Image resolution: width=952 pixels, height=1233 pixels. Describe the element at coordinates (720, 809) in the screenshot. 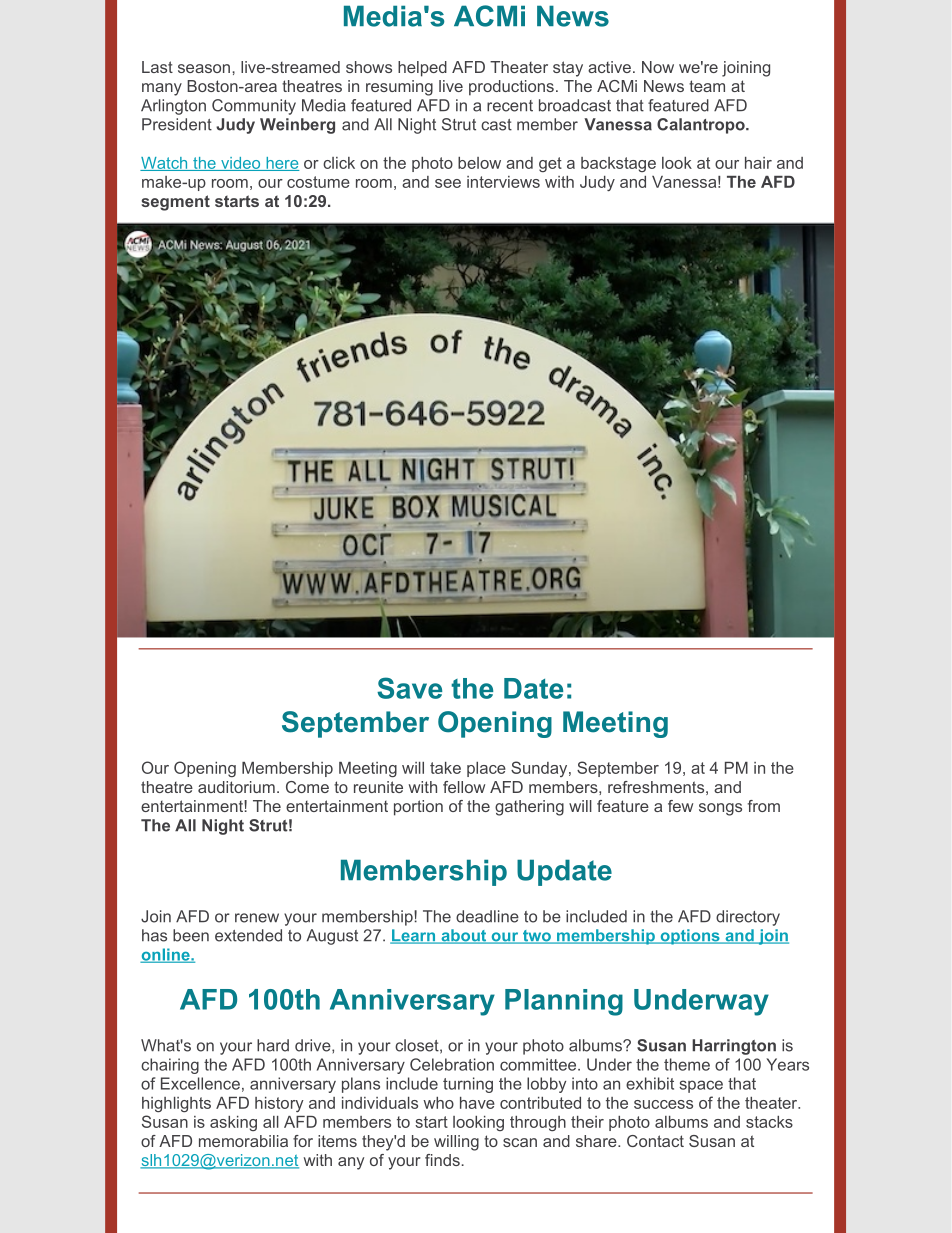

I see `songs` at that location.
